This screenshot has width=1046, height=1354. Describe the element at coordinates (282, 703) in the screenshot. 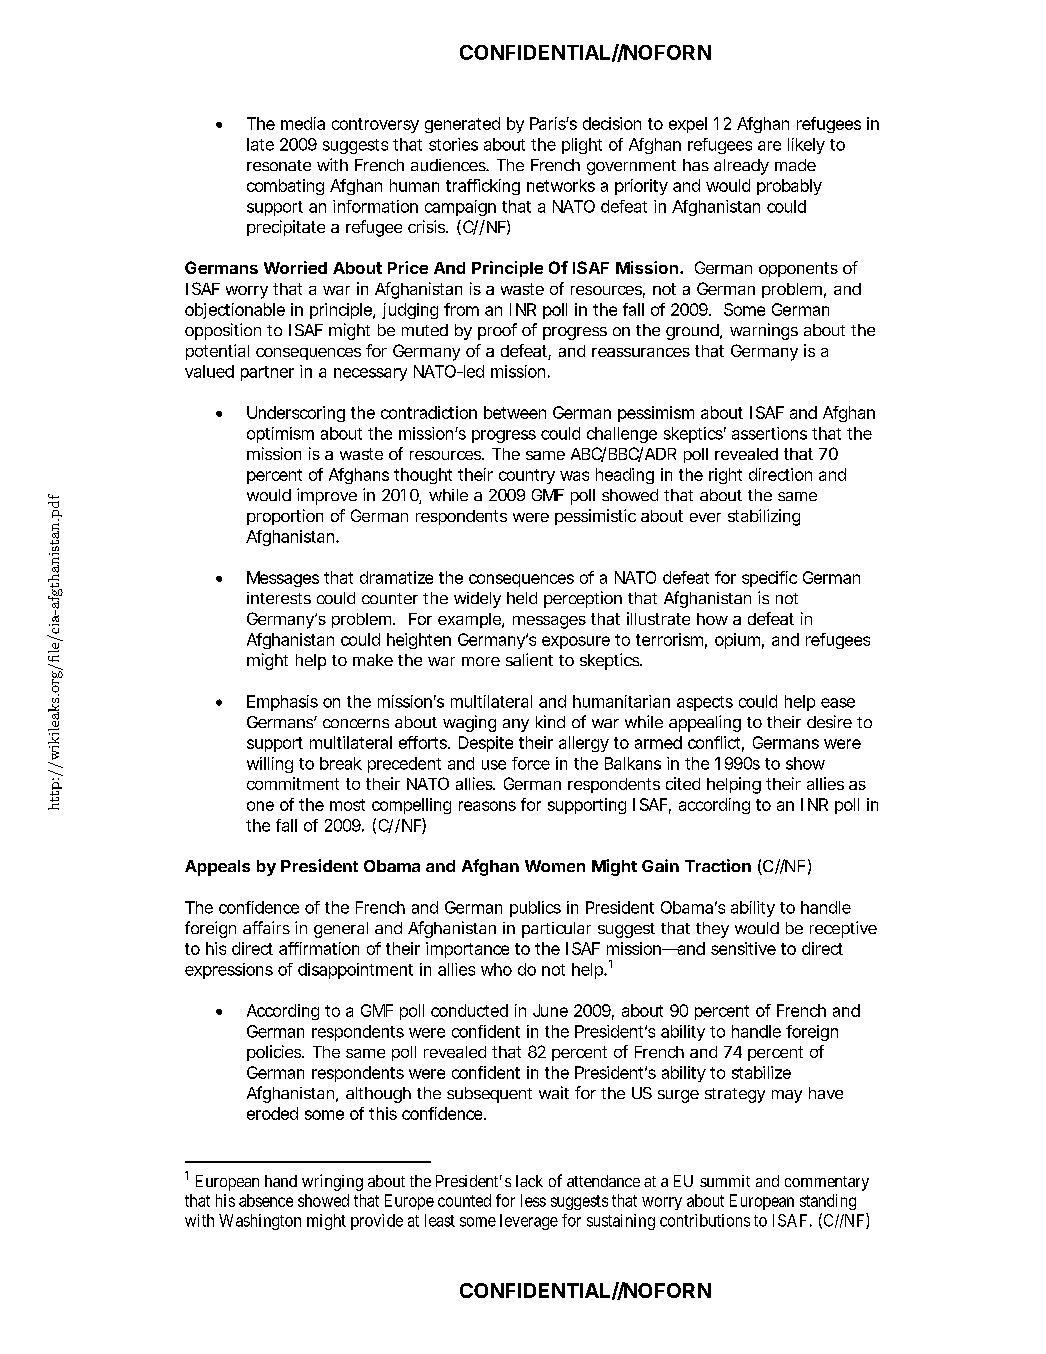

I see `Emphasis` at that location.
